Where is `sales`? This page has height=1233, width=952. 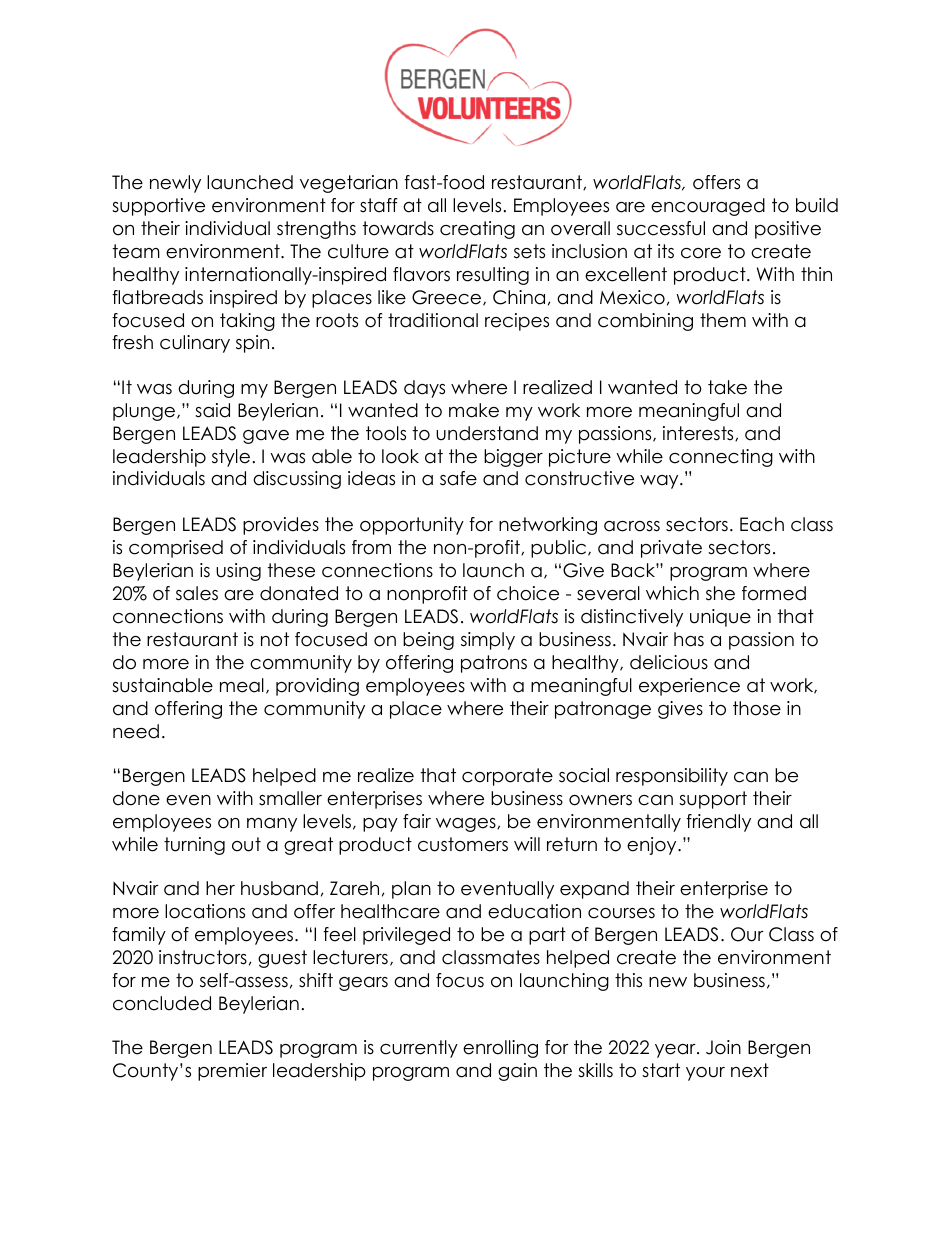
sales is located at coordinates (197, 593).
